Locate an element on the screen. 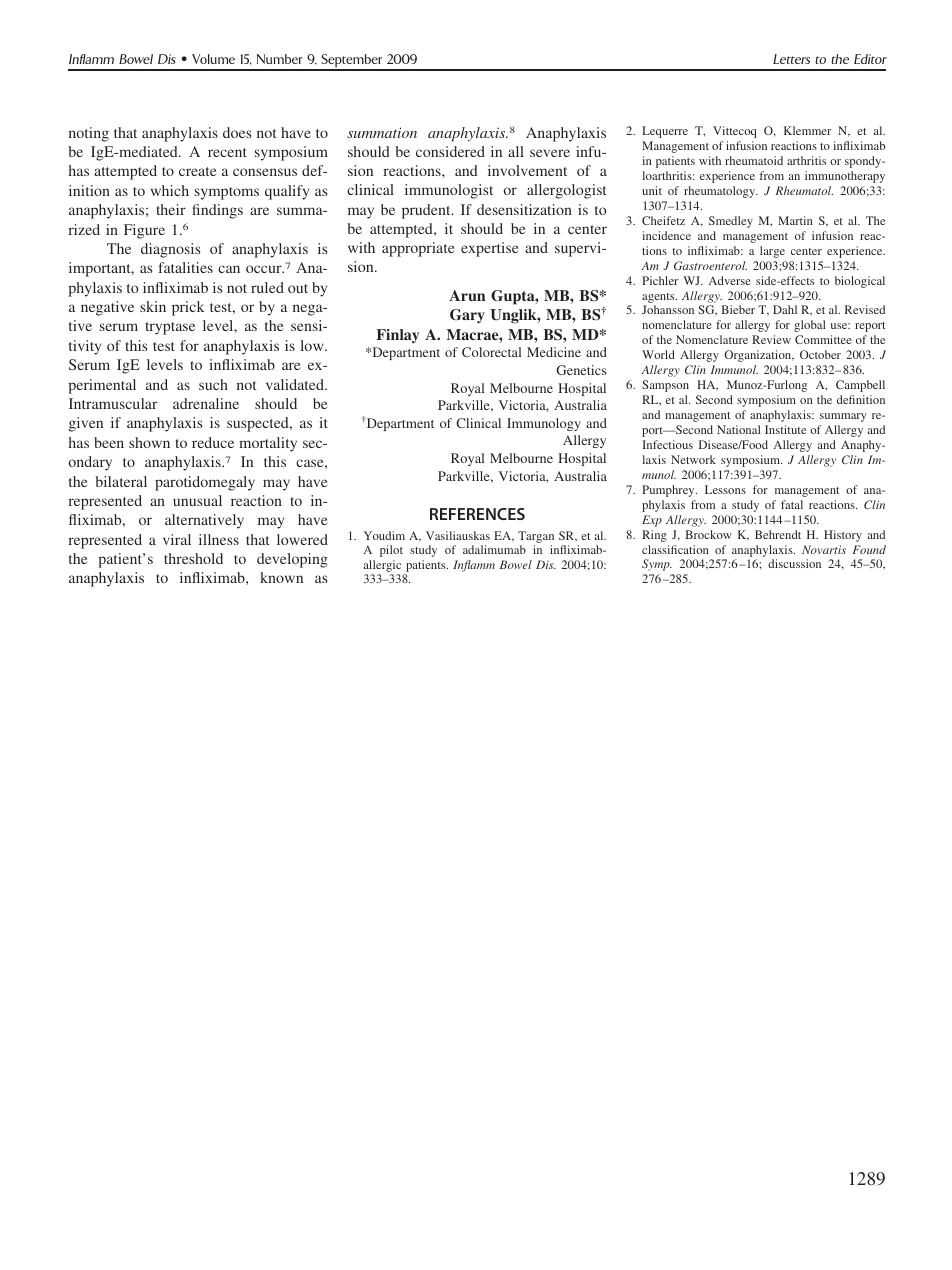 The image size is (952, 1270). September is located at coordinates (352, 62).
